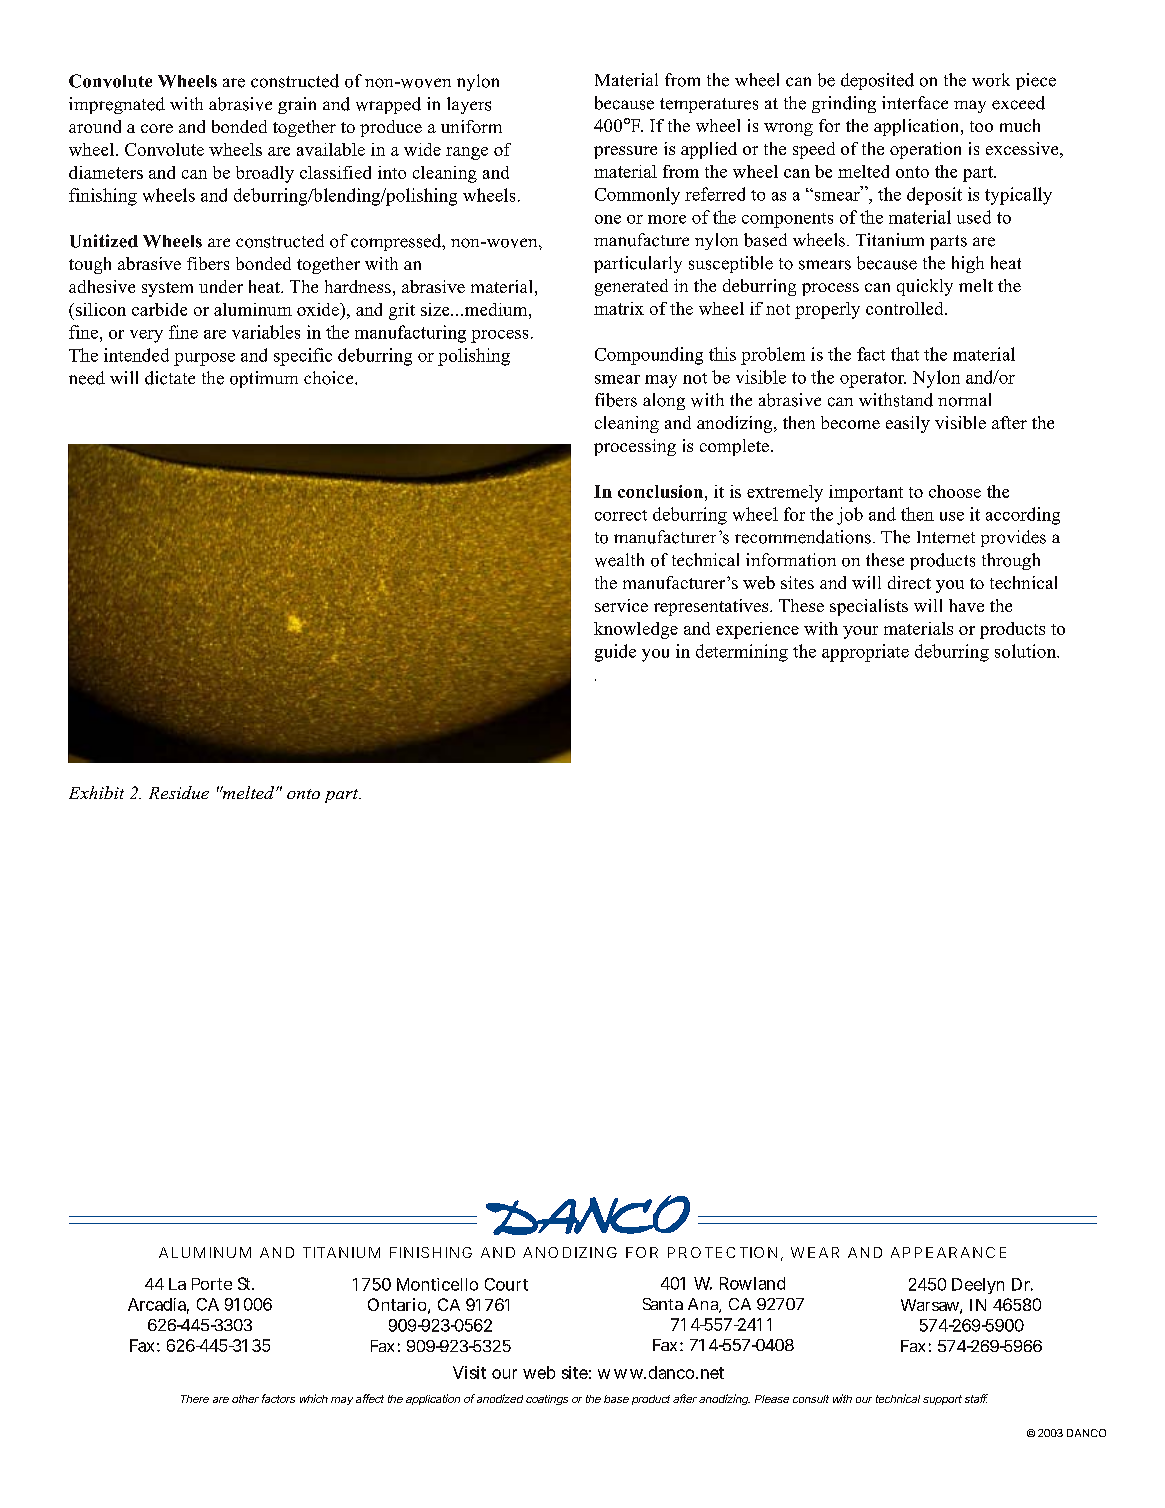 This document has width=1165, height=1508. What do you see at coordinates (915, 103) in the document?
I see `interface` at bounding box center [915, 103].
